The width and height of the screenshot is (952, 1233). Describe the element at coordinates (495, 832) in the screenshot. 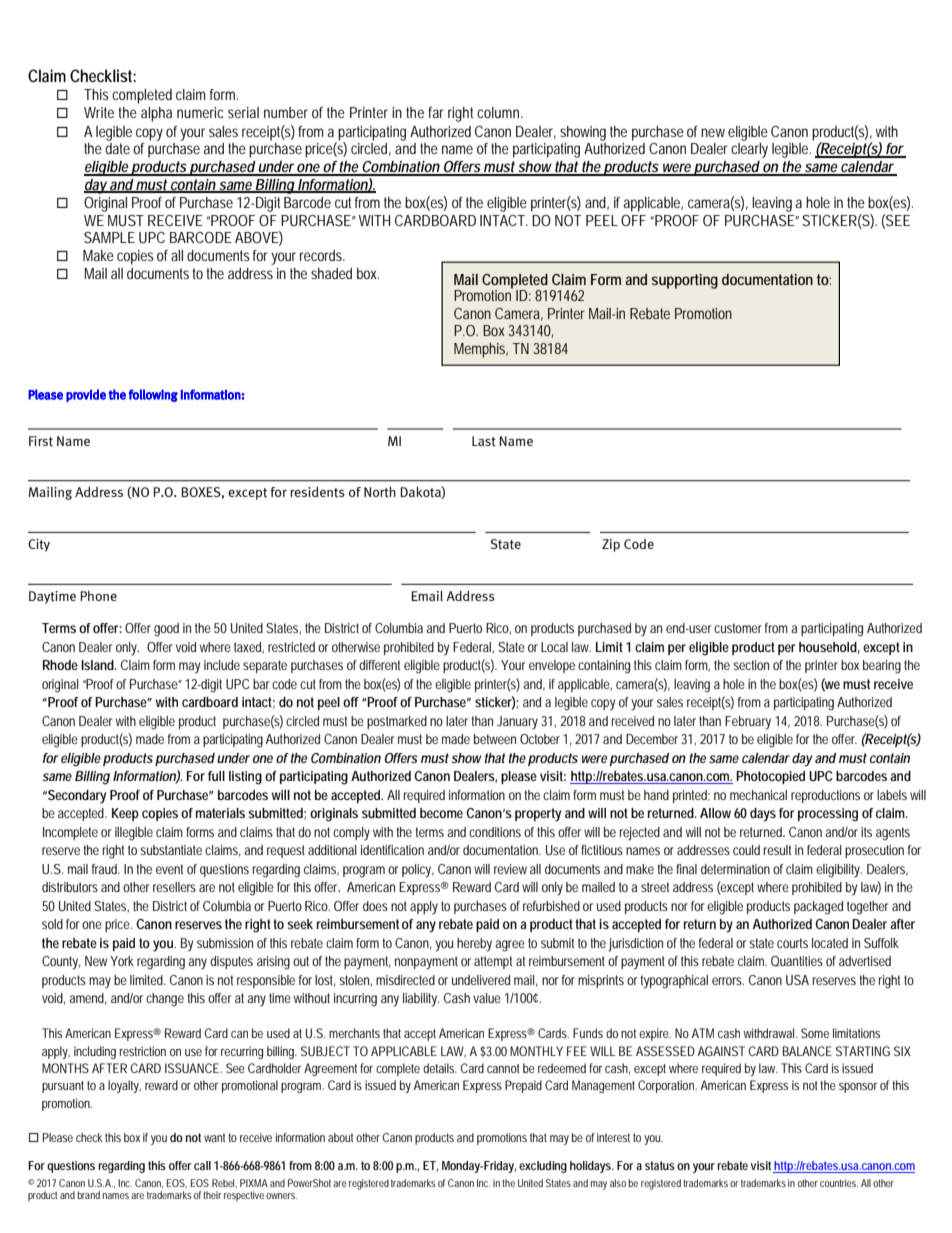

I see `conditions` at that location.
